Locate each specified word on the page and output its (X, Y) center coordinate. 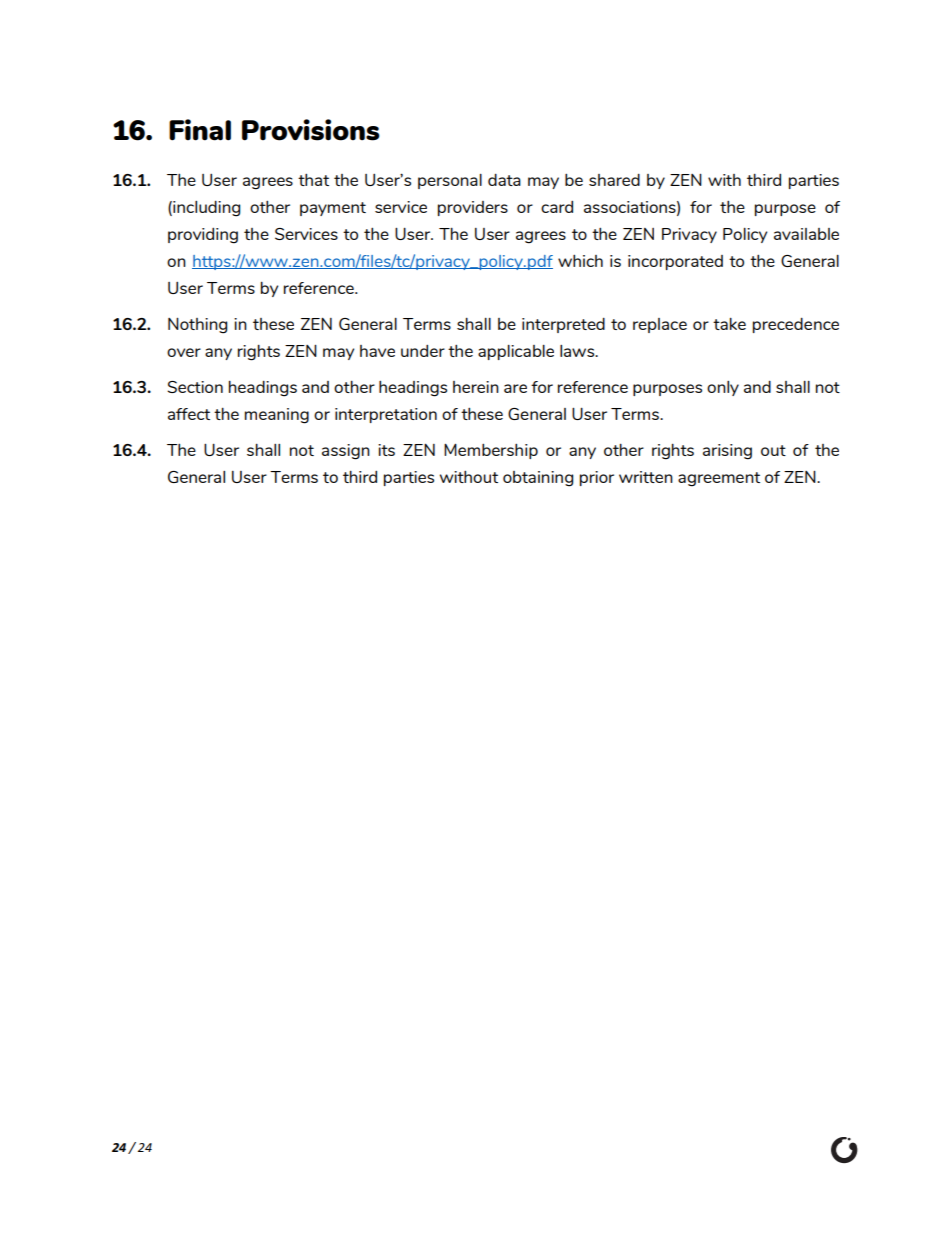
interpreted (563, 325)
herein (476, 387)
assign (346, 452)
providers (473, 208)
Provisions (311, 130)
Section (195, 387)
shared (614, 179)
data (504, 179)
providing (203, 236)
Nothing (197, 325)
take (729, 324)
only (723, 388)
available (806, 234)
